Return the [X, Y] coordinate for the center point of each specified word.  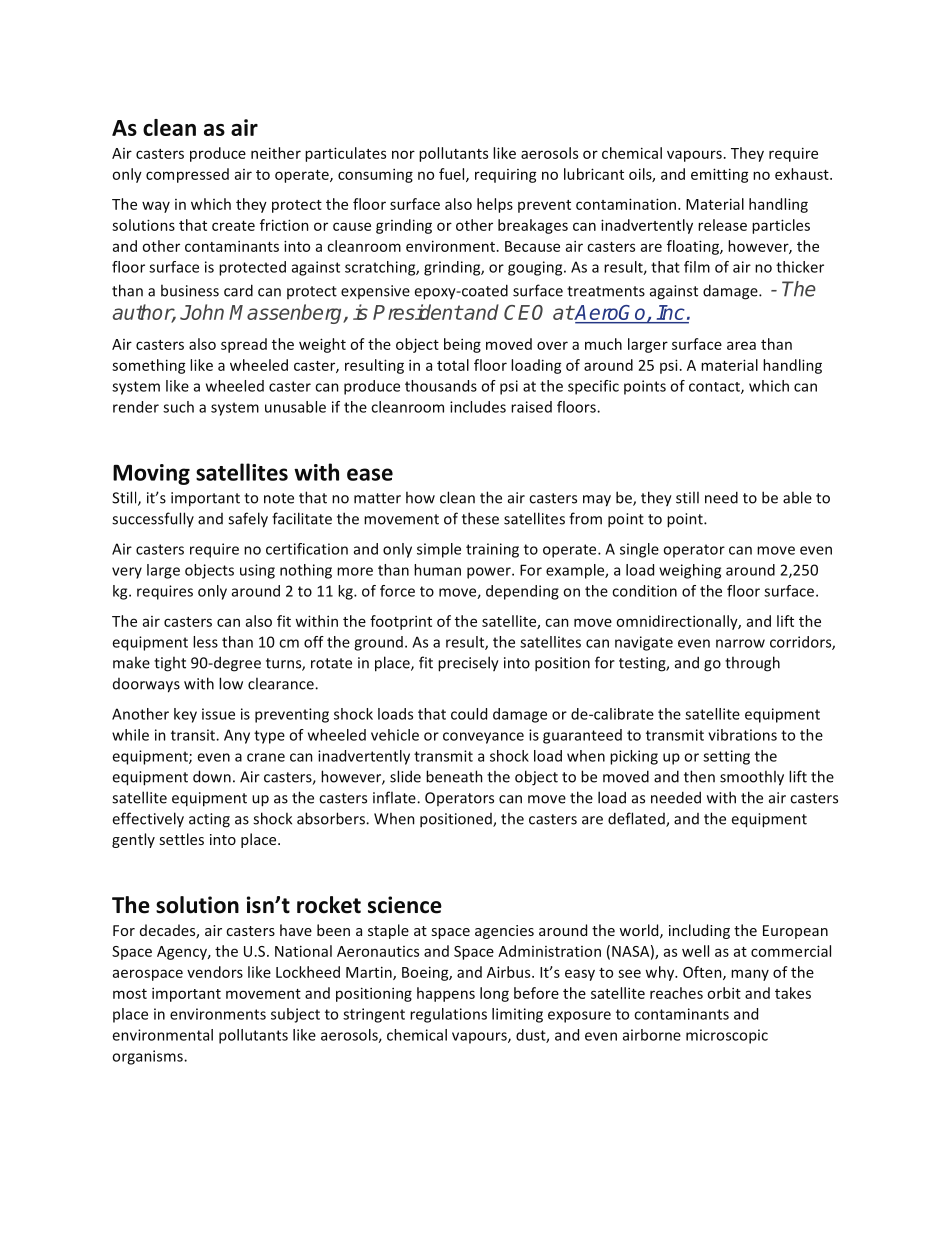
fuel [453, 175]
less [205, 642]
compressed [187, 175]
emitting [719, 175]
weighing [690, 571]
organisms [148, 1057]
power [490, 573]
